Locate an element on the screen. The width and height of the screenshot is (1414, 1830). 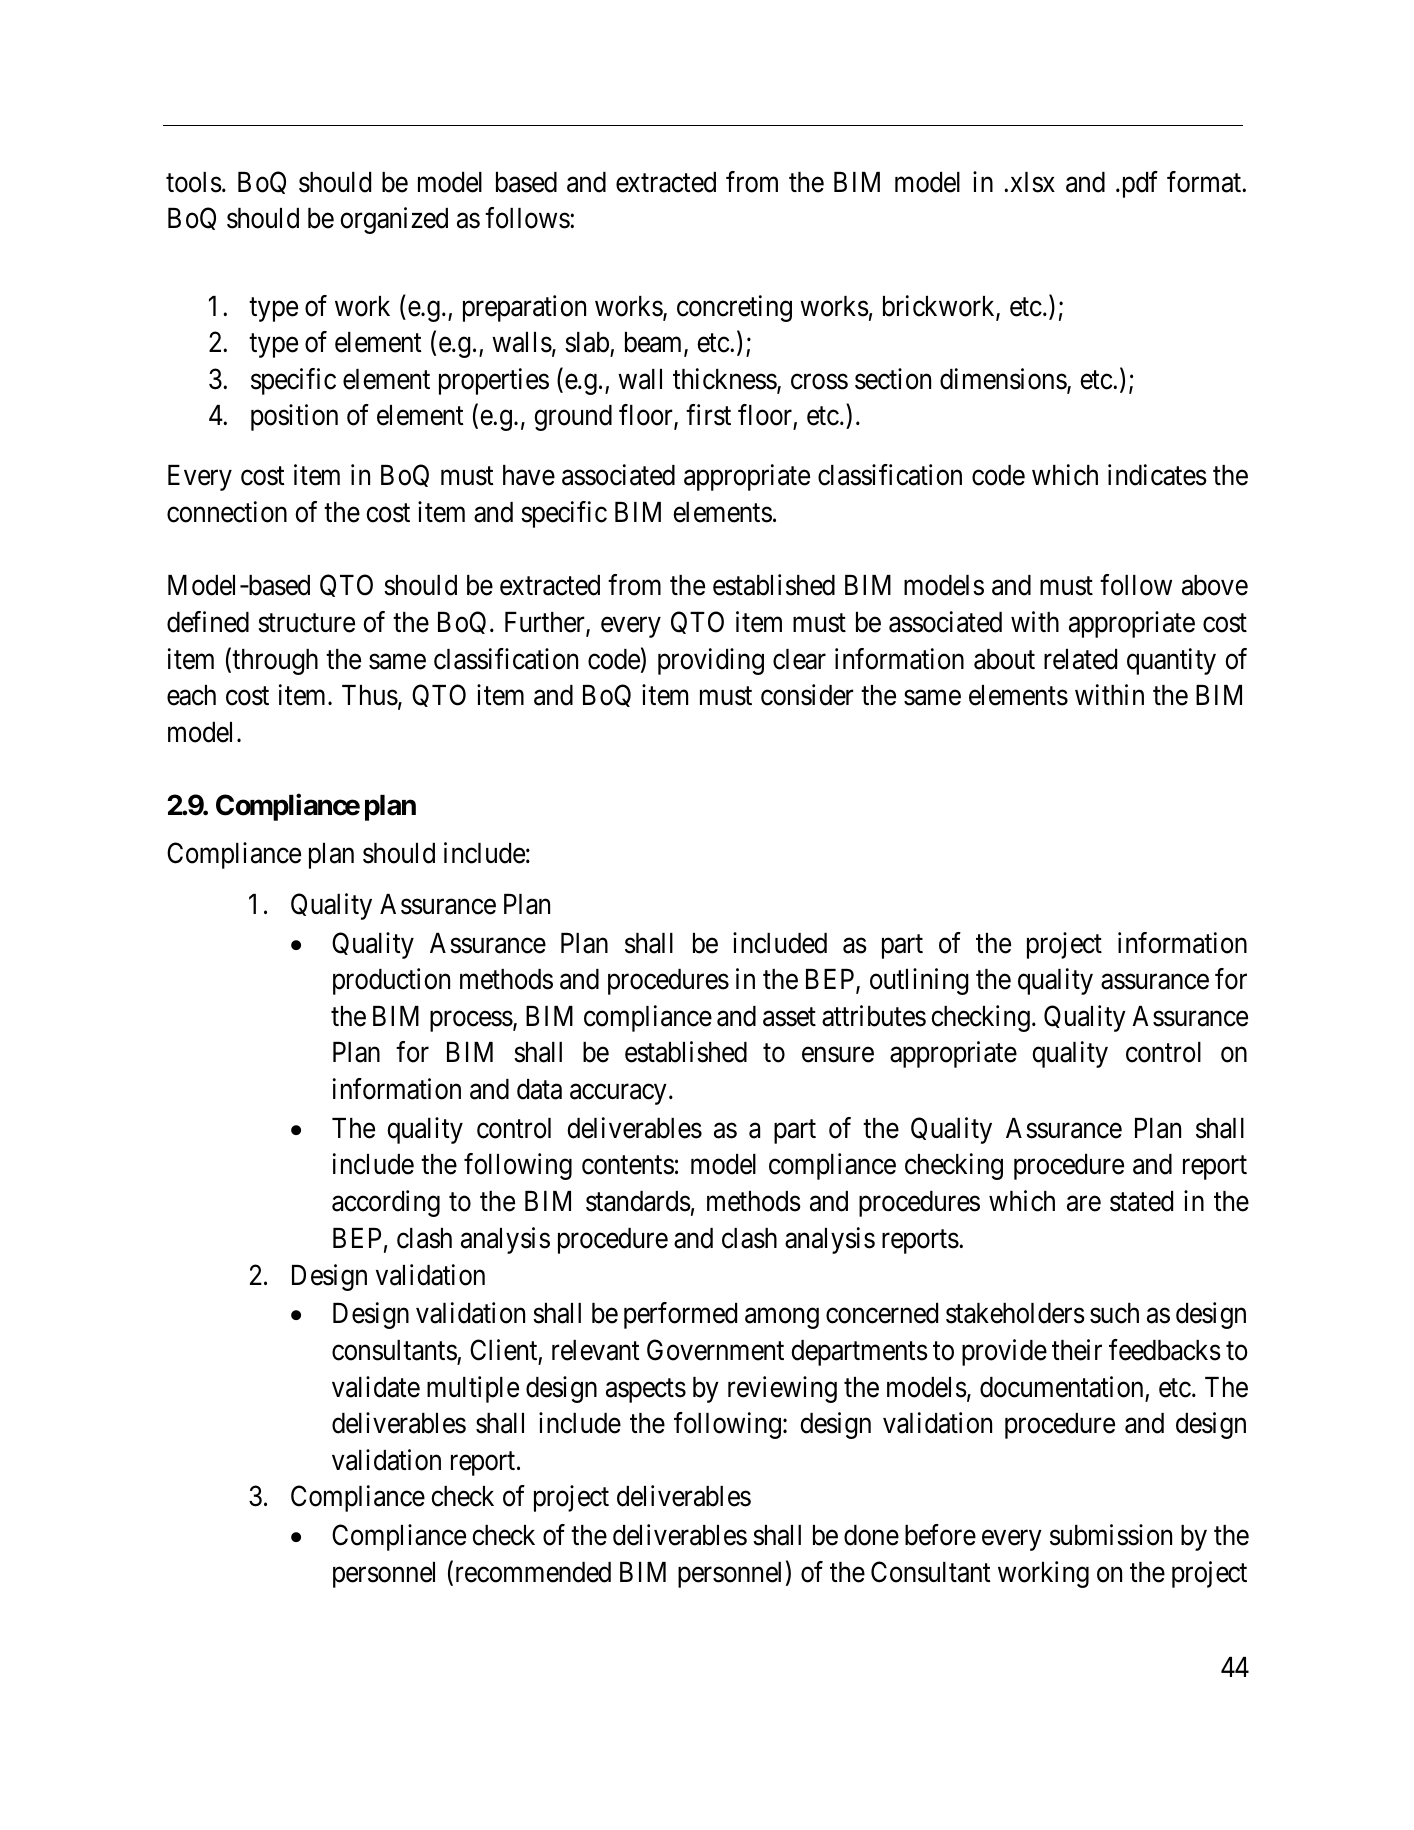
are is located at coordinates (1084, 1204).
